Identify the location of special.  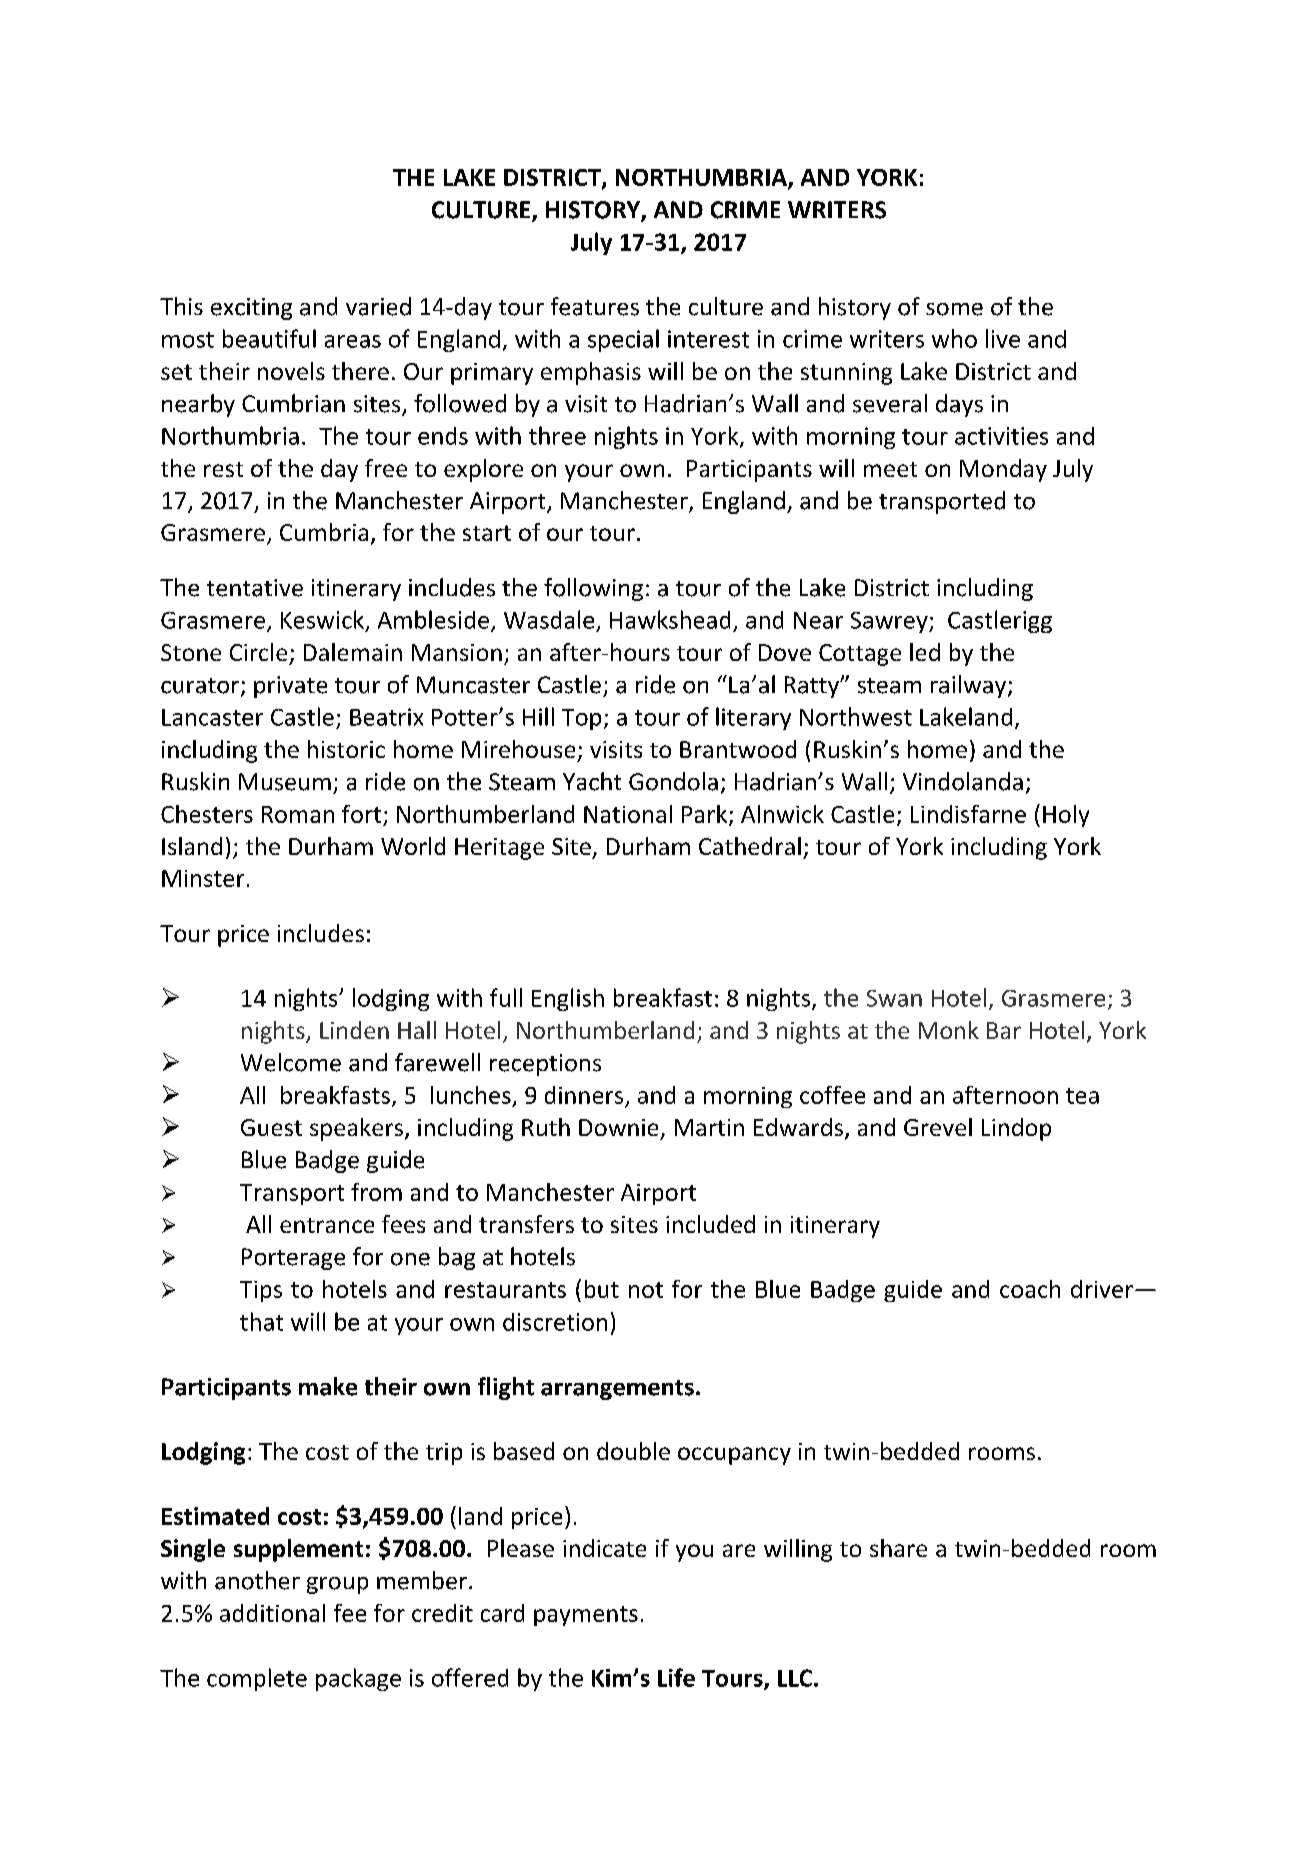
(623, 340).
